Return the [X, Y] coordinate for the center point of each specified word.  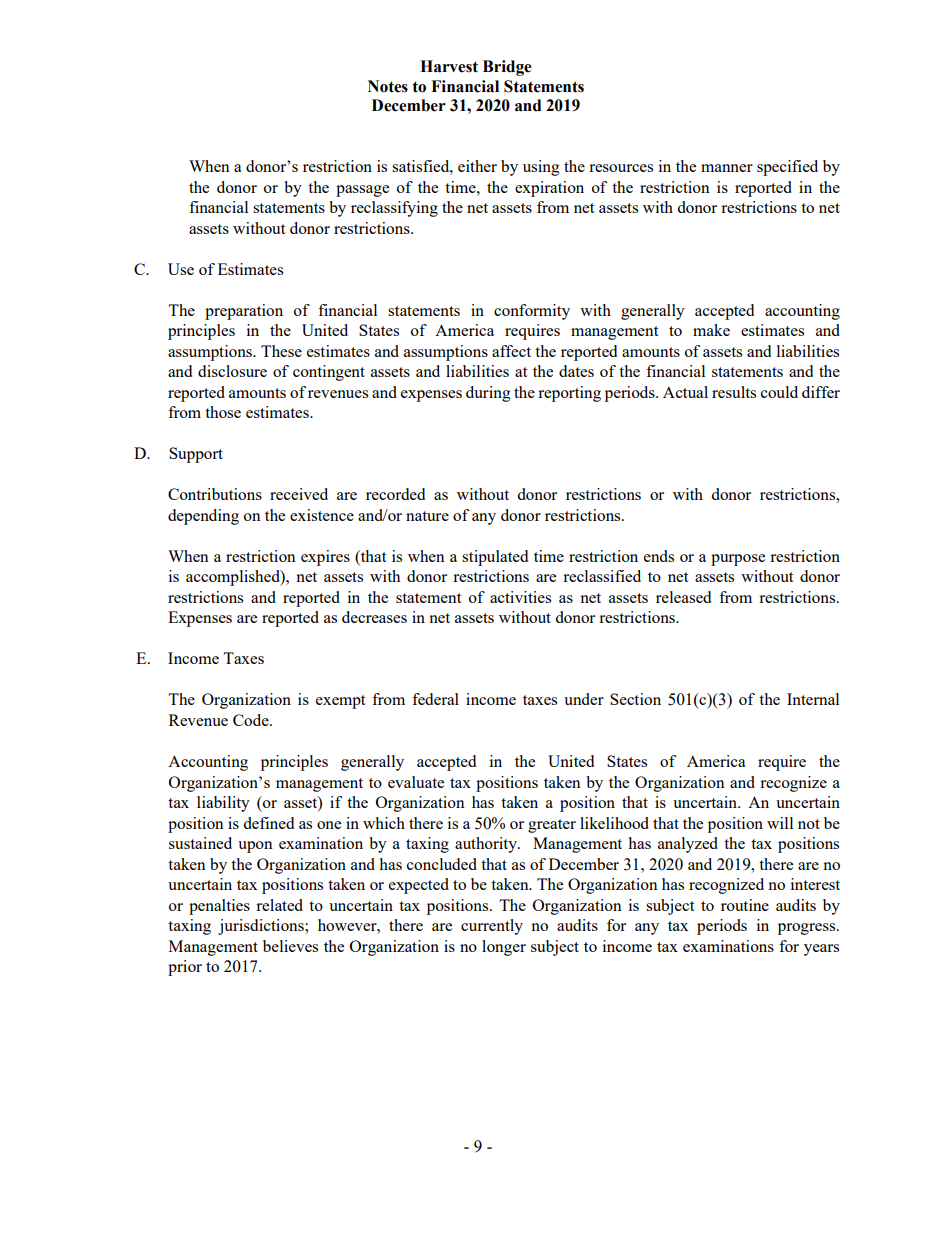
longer [504, 948]
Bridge [507, 68]
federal [435, 699]
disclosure [232, 371]
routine [745, 905]
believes [290, 946]
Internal [813, 699]
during [488, 394]
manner [727, 168]
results [734, 392]
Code [252, 720]
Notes [388, 86]
